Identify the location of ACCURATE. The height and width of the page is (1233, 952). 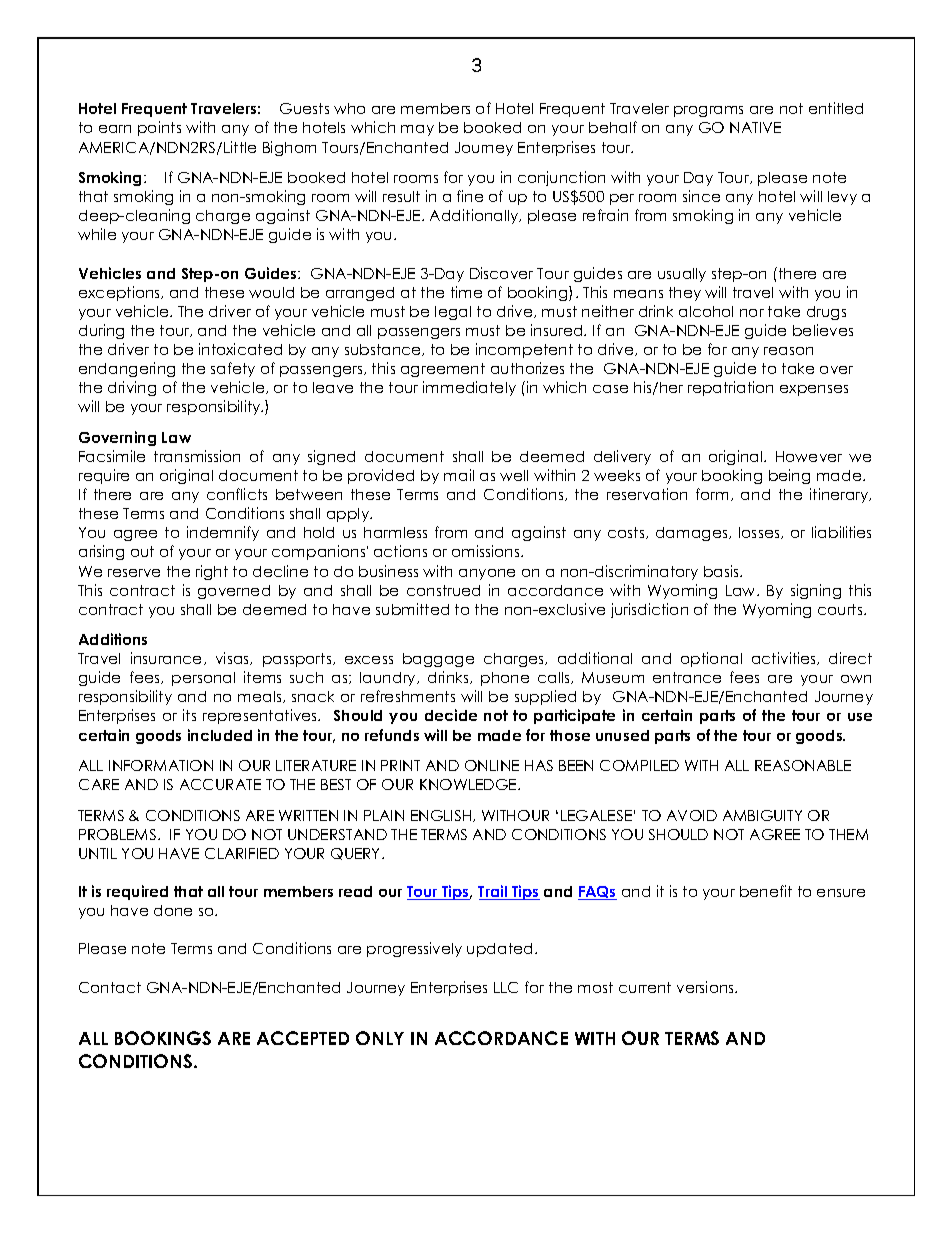
(220, 784).
